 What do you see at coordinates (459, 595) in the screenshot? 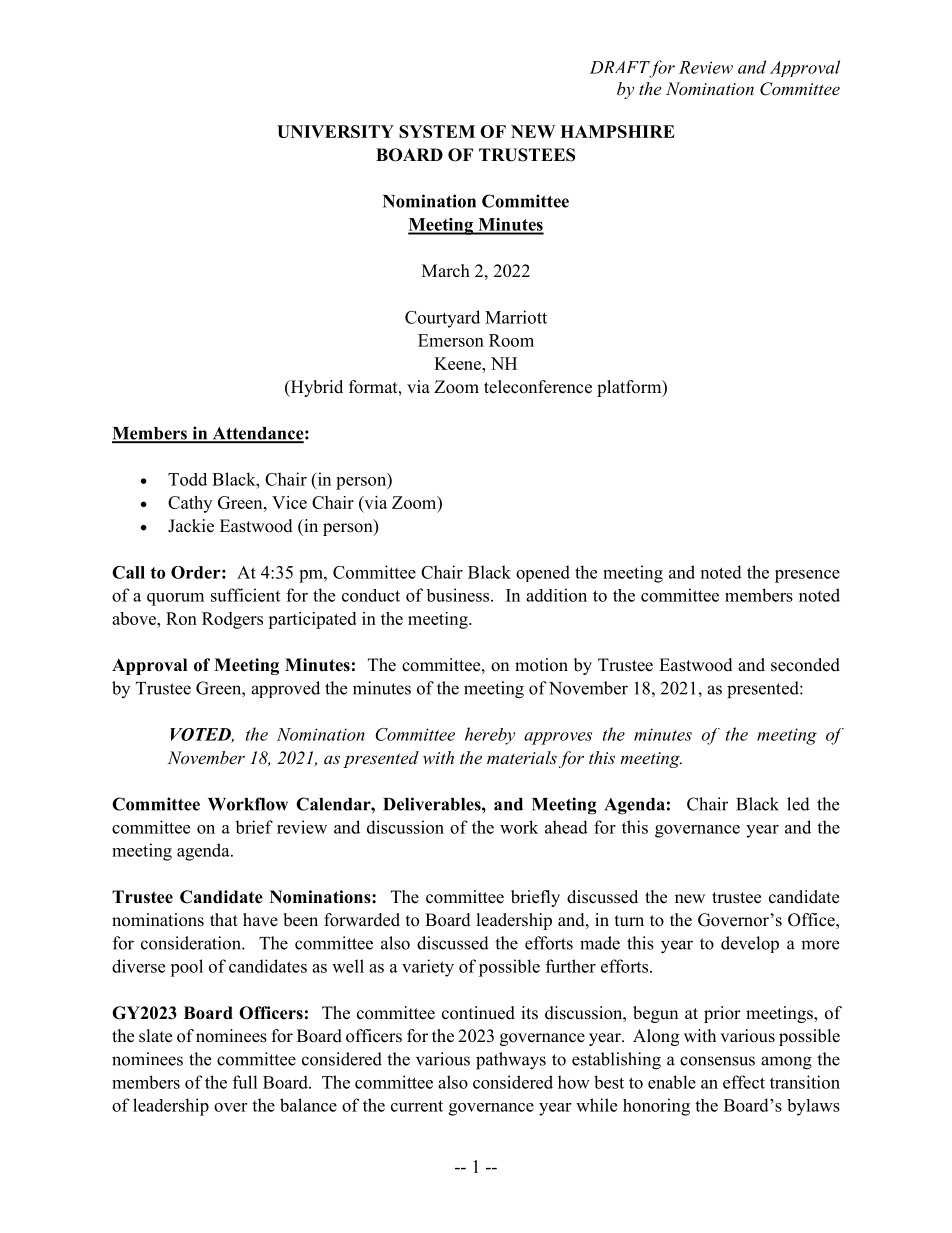
I see `business` at bounding box center [459, 595].
